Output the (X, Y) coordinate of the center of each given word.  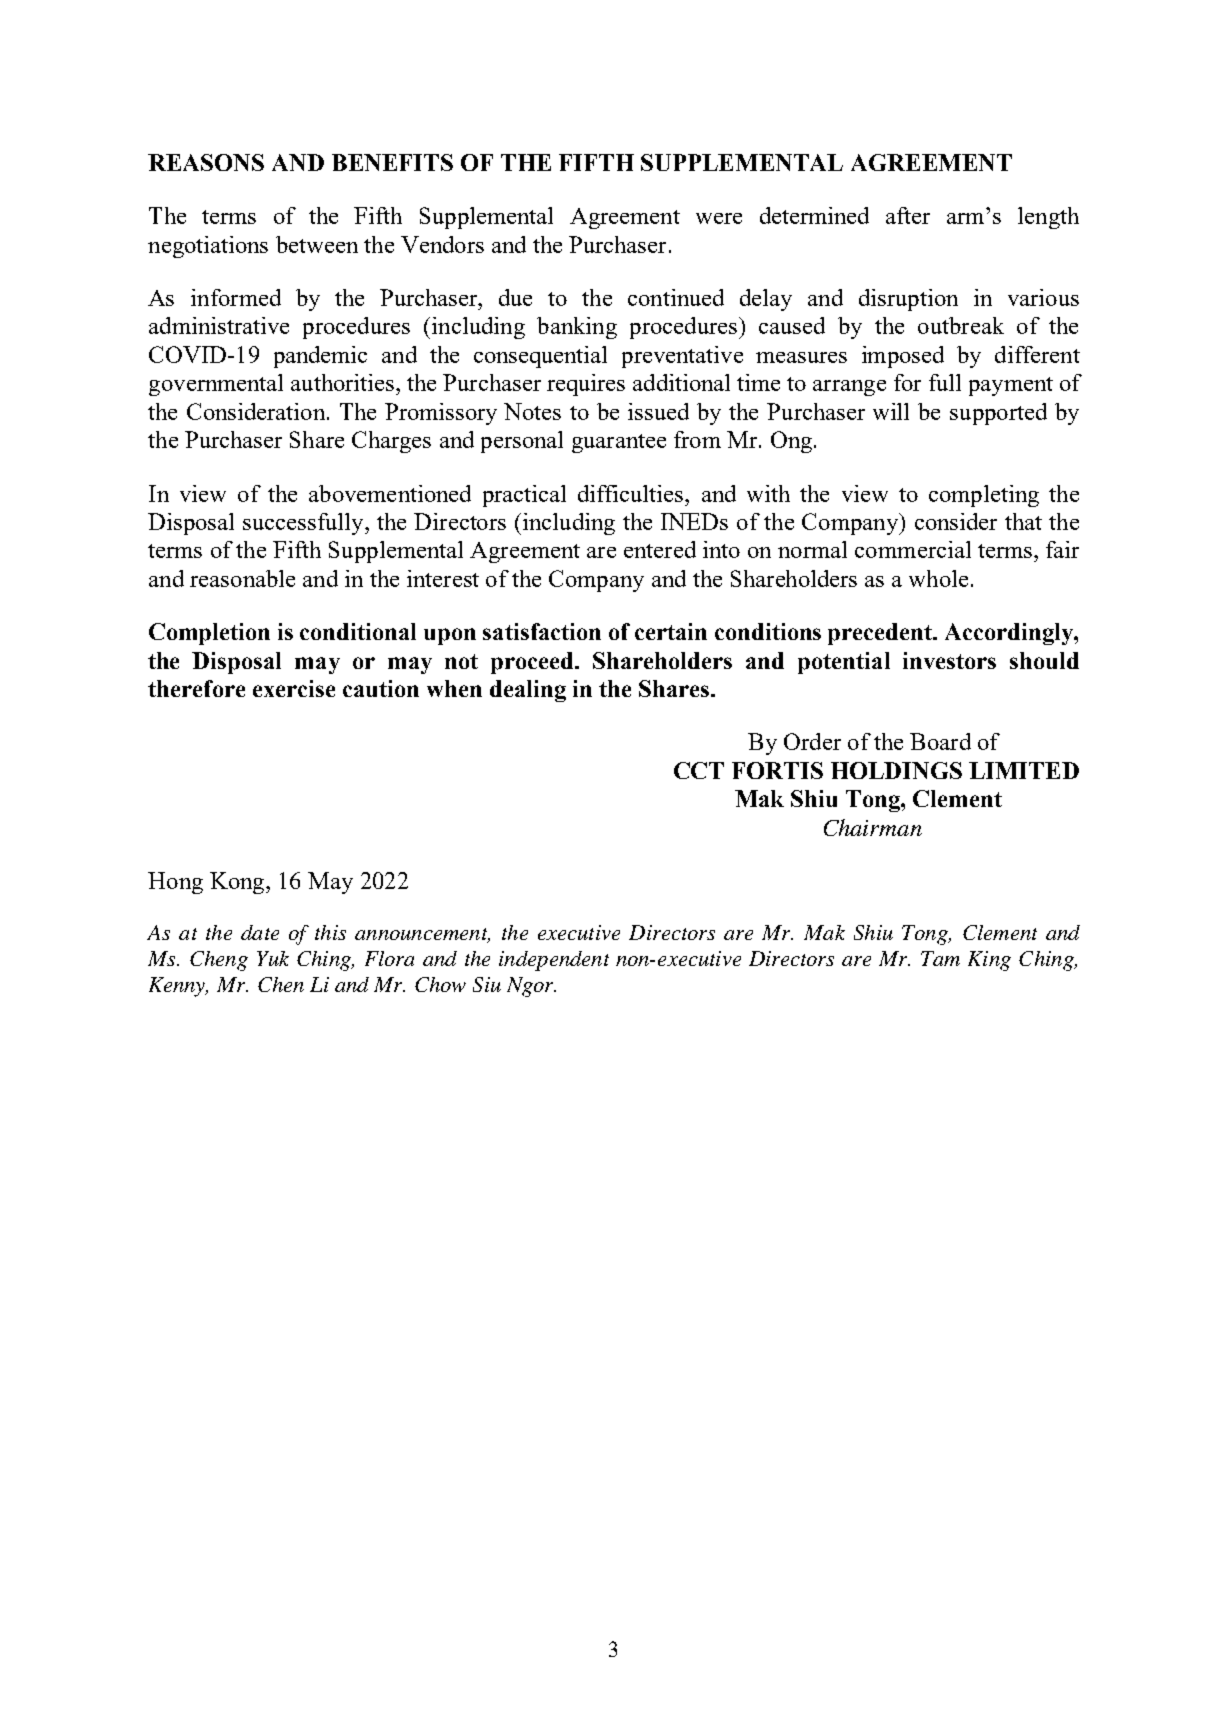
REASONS (206, 162)
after (908, 215)
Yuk (273, 958)
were (719, 218)
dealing (528, 691)
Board (940, 741)
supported (998, 414)
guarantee (619, 443)
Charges (391, 442)
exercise (294, 688)
